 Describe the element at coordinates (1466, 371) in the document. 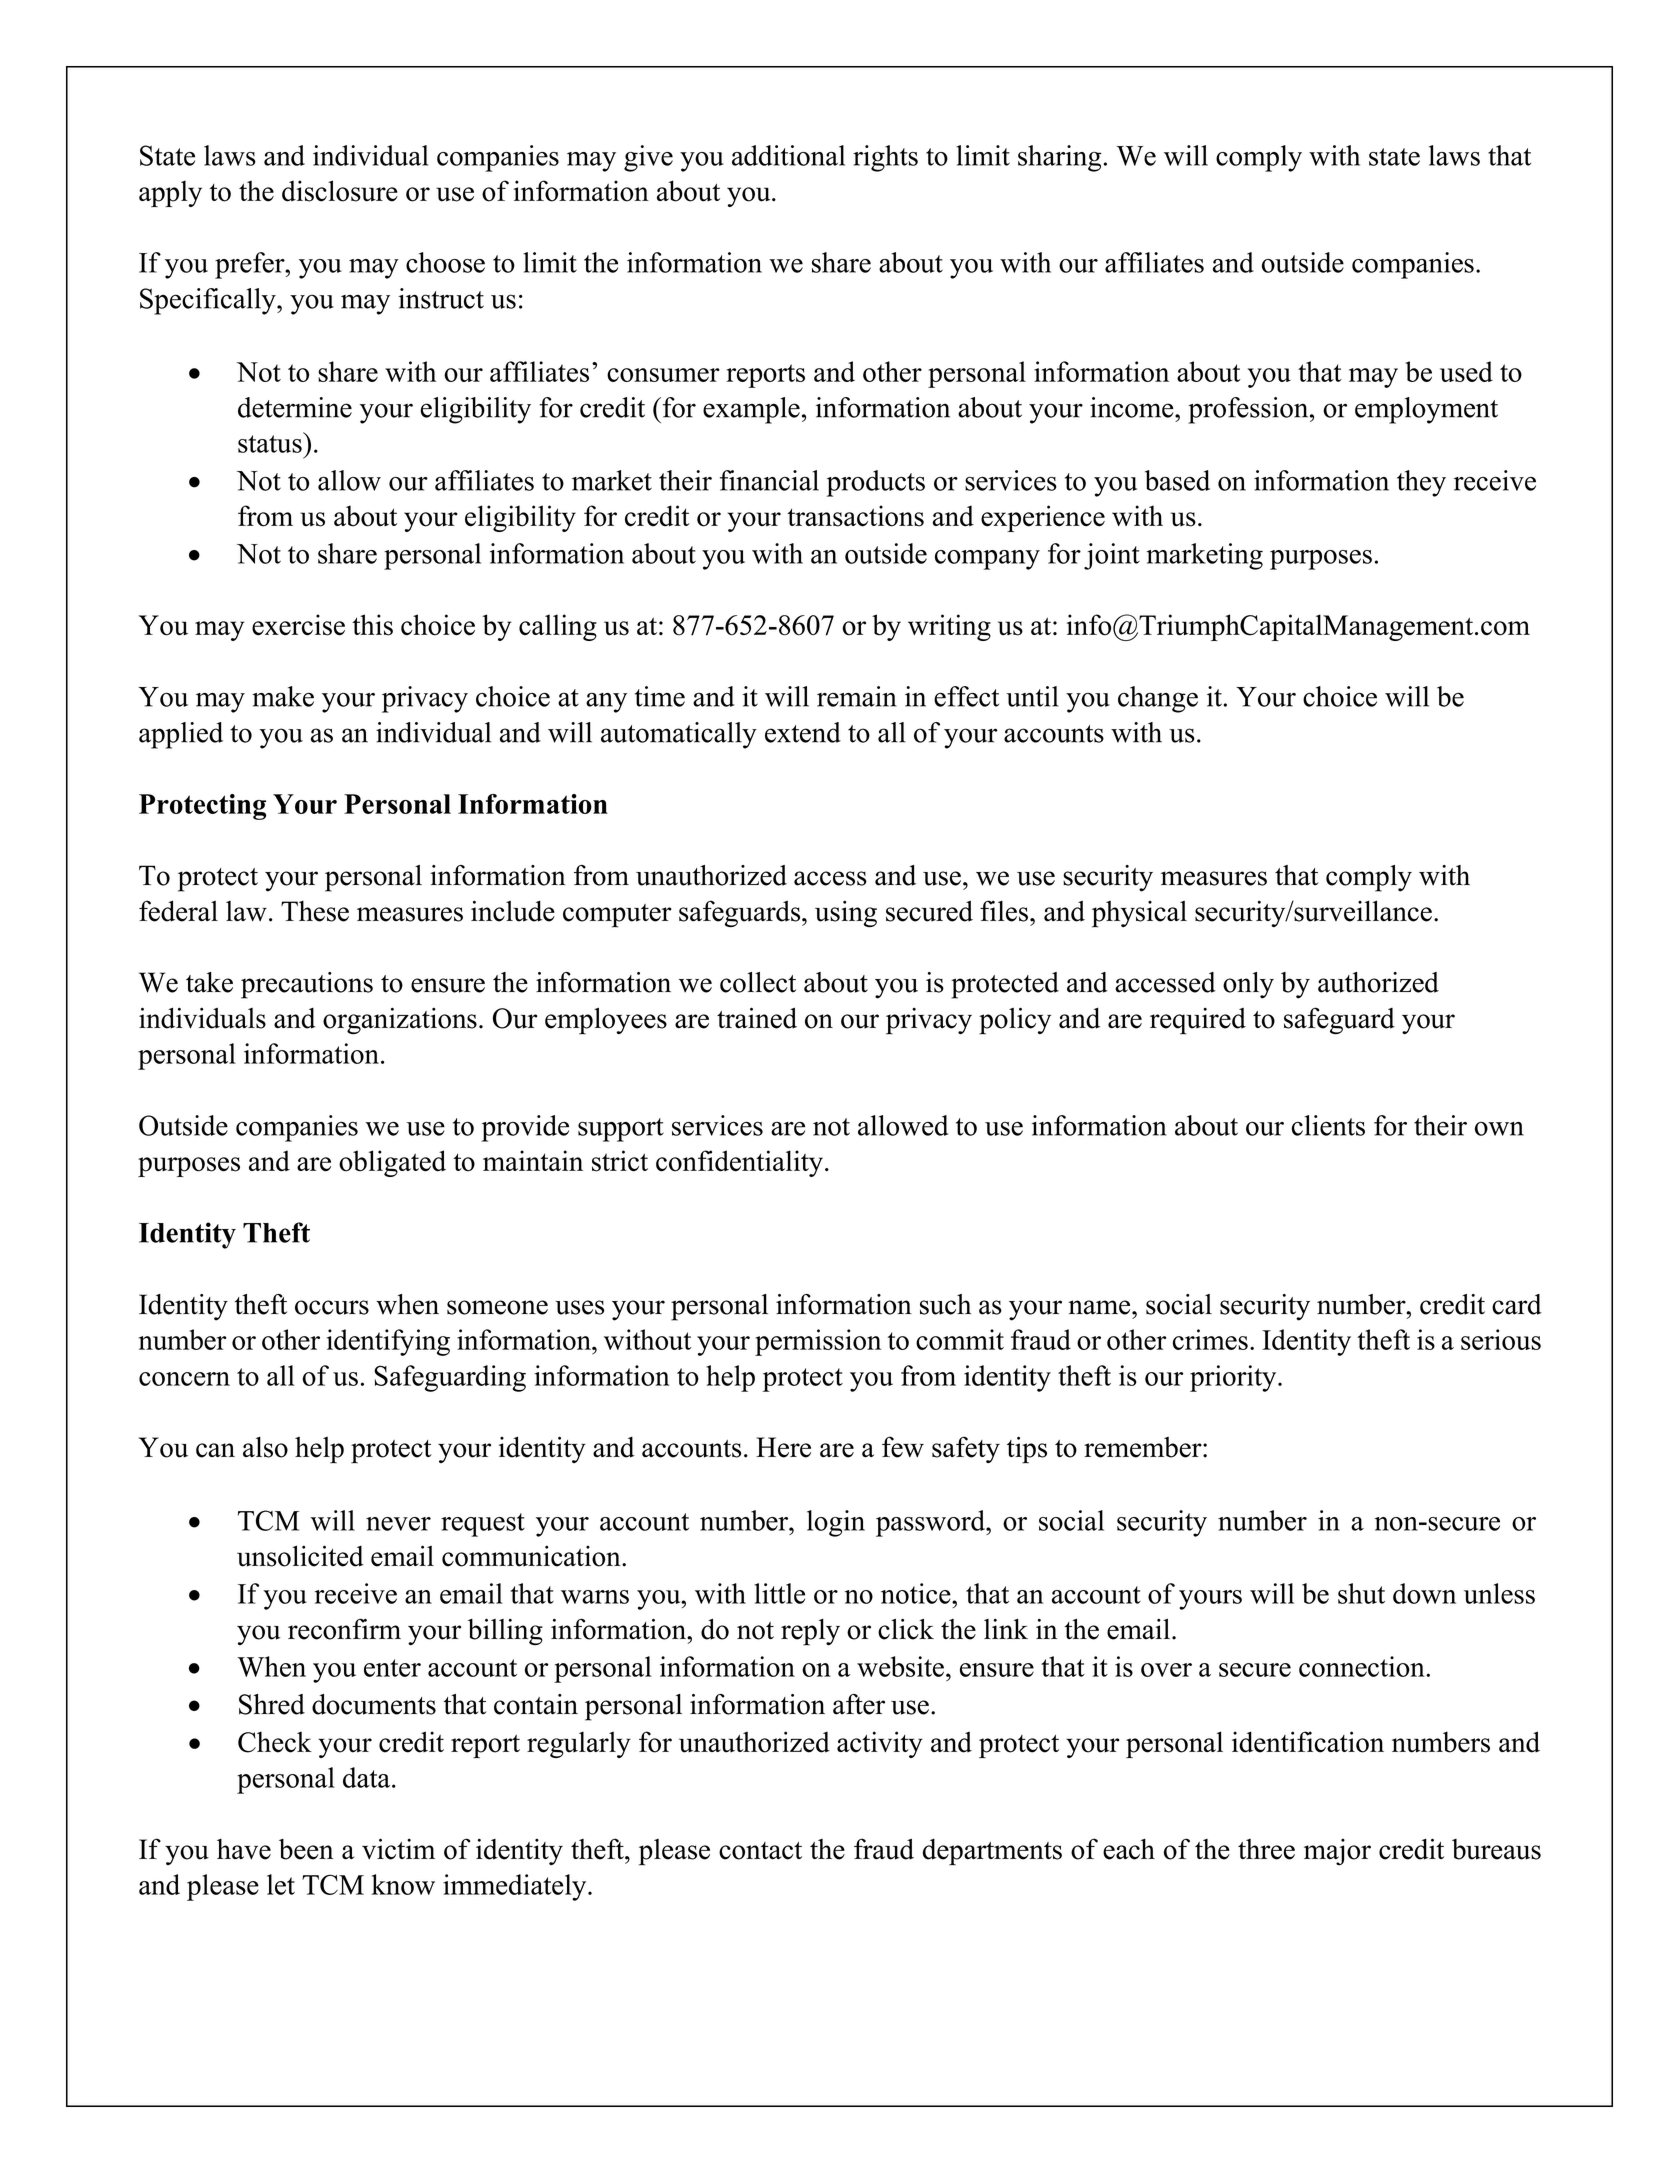

I see `used` at that location.
